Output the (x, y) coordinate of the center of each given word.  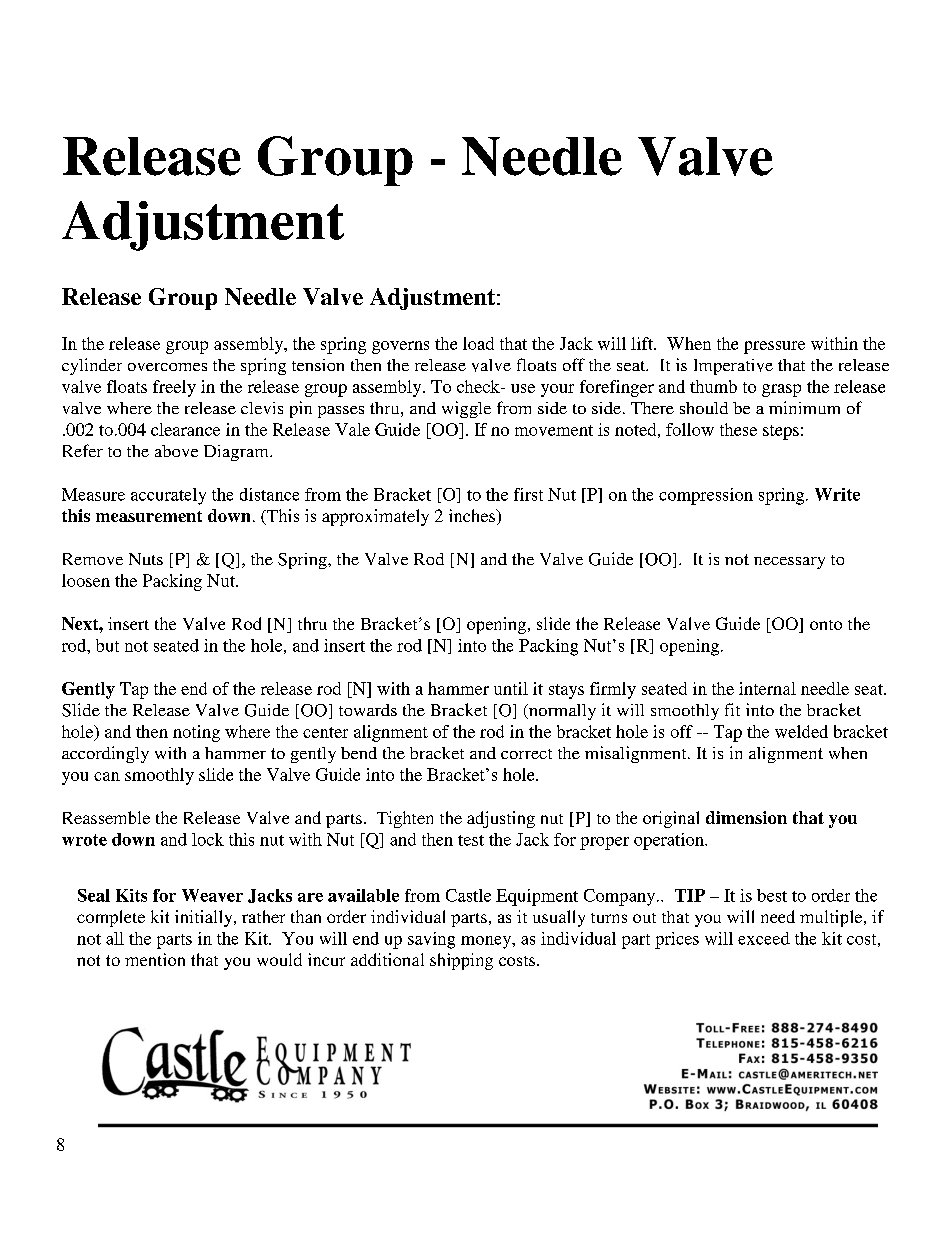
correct (526, 754)
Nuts (146, 559)
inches (473, 515)
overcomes (167, 367)
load (478, 343)
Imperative (733, 367)
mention (155, 959)
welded (801, 731)
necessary (789, 563)
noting (196, 733)
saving (431, 940)
